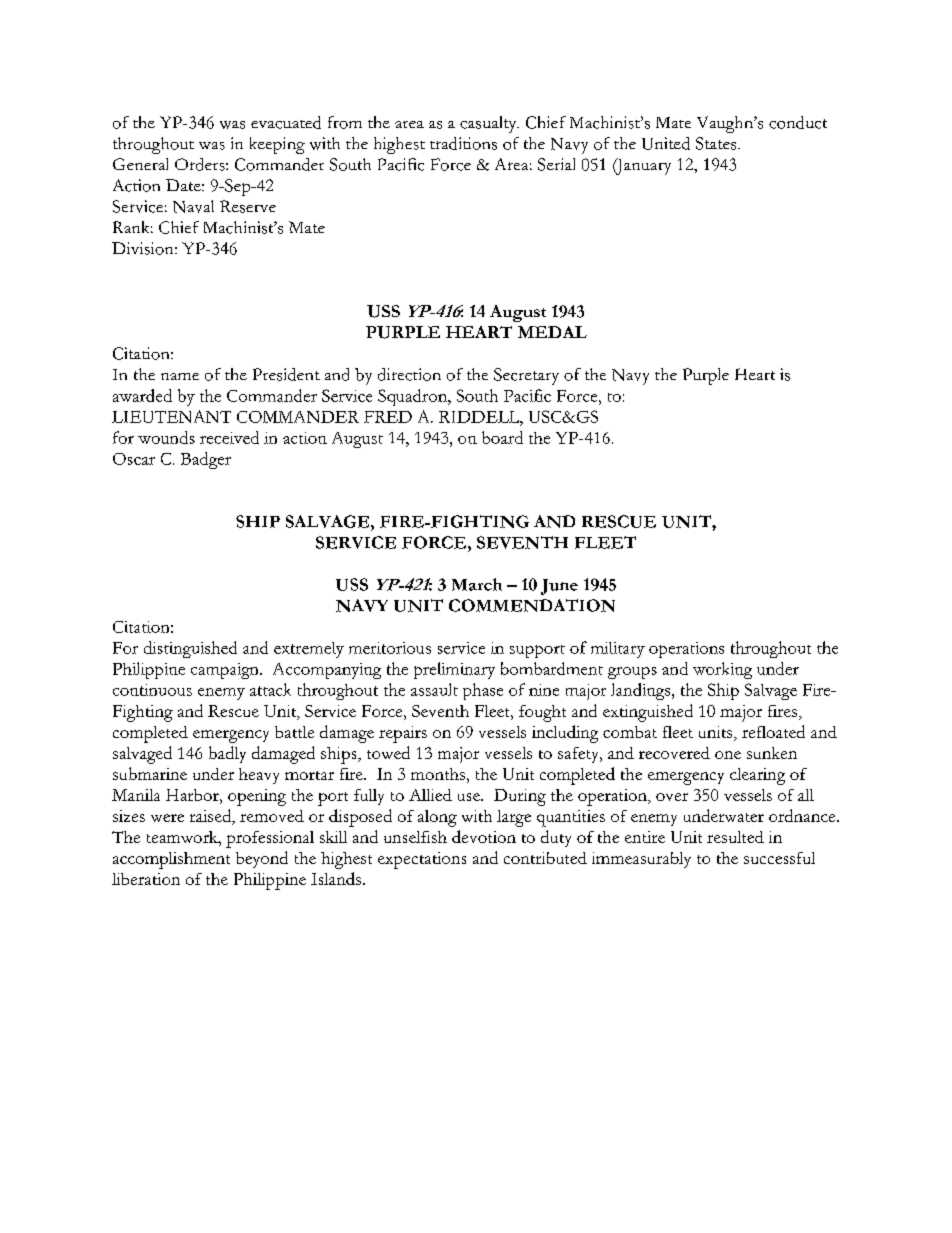 This page has height=1233, width=952. Describe the element at coordinates (526, 376) in the page. I see `Secretary` at that location.
